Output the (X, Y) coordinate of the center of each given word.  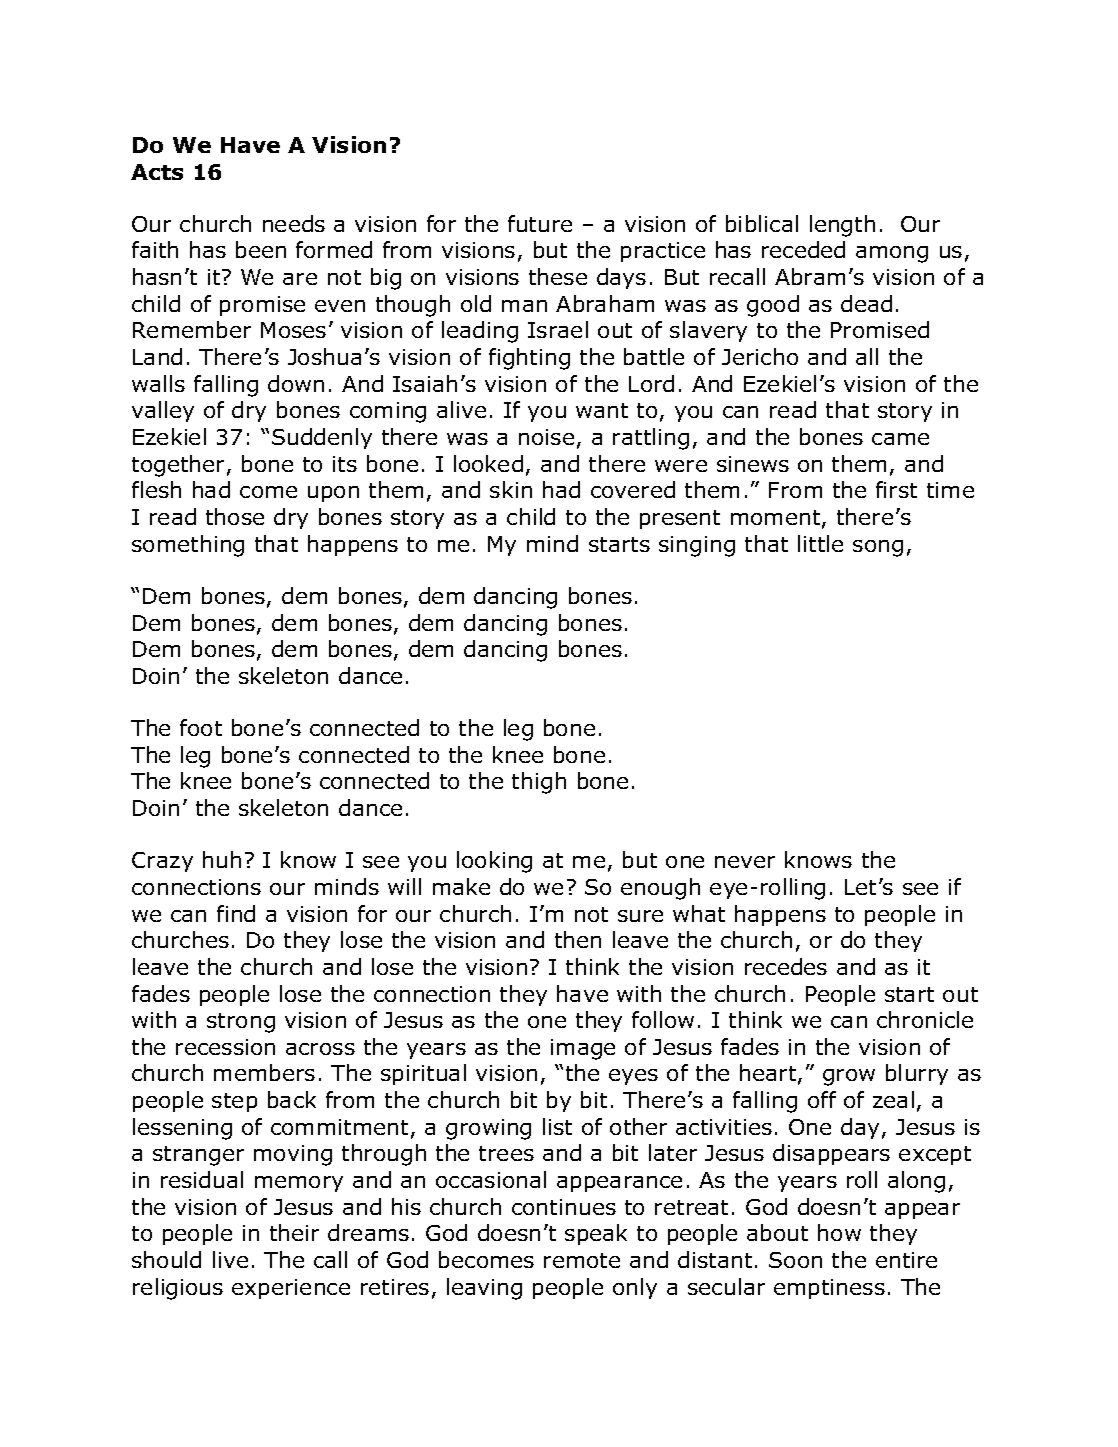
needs (294, 223)
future (540, 223)
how (839, 1232)
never (745, 862)
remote (582, 1260)
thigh (539, 783)
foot (201, 727)
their (294, 1232)
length (842, 226)
